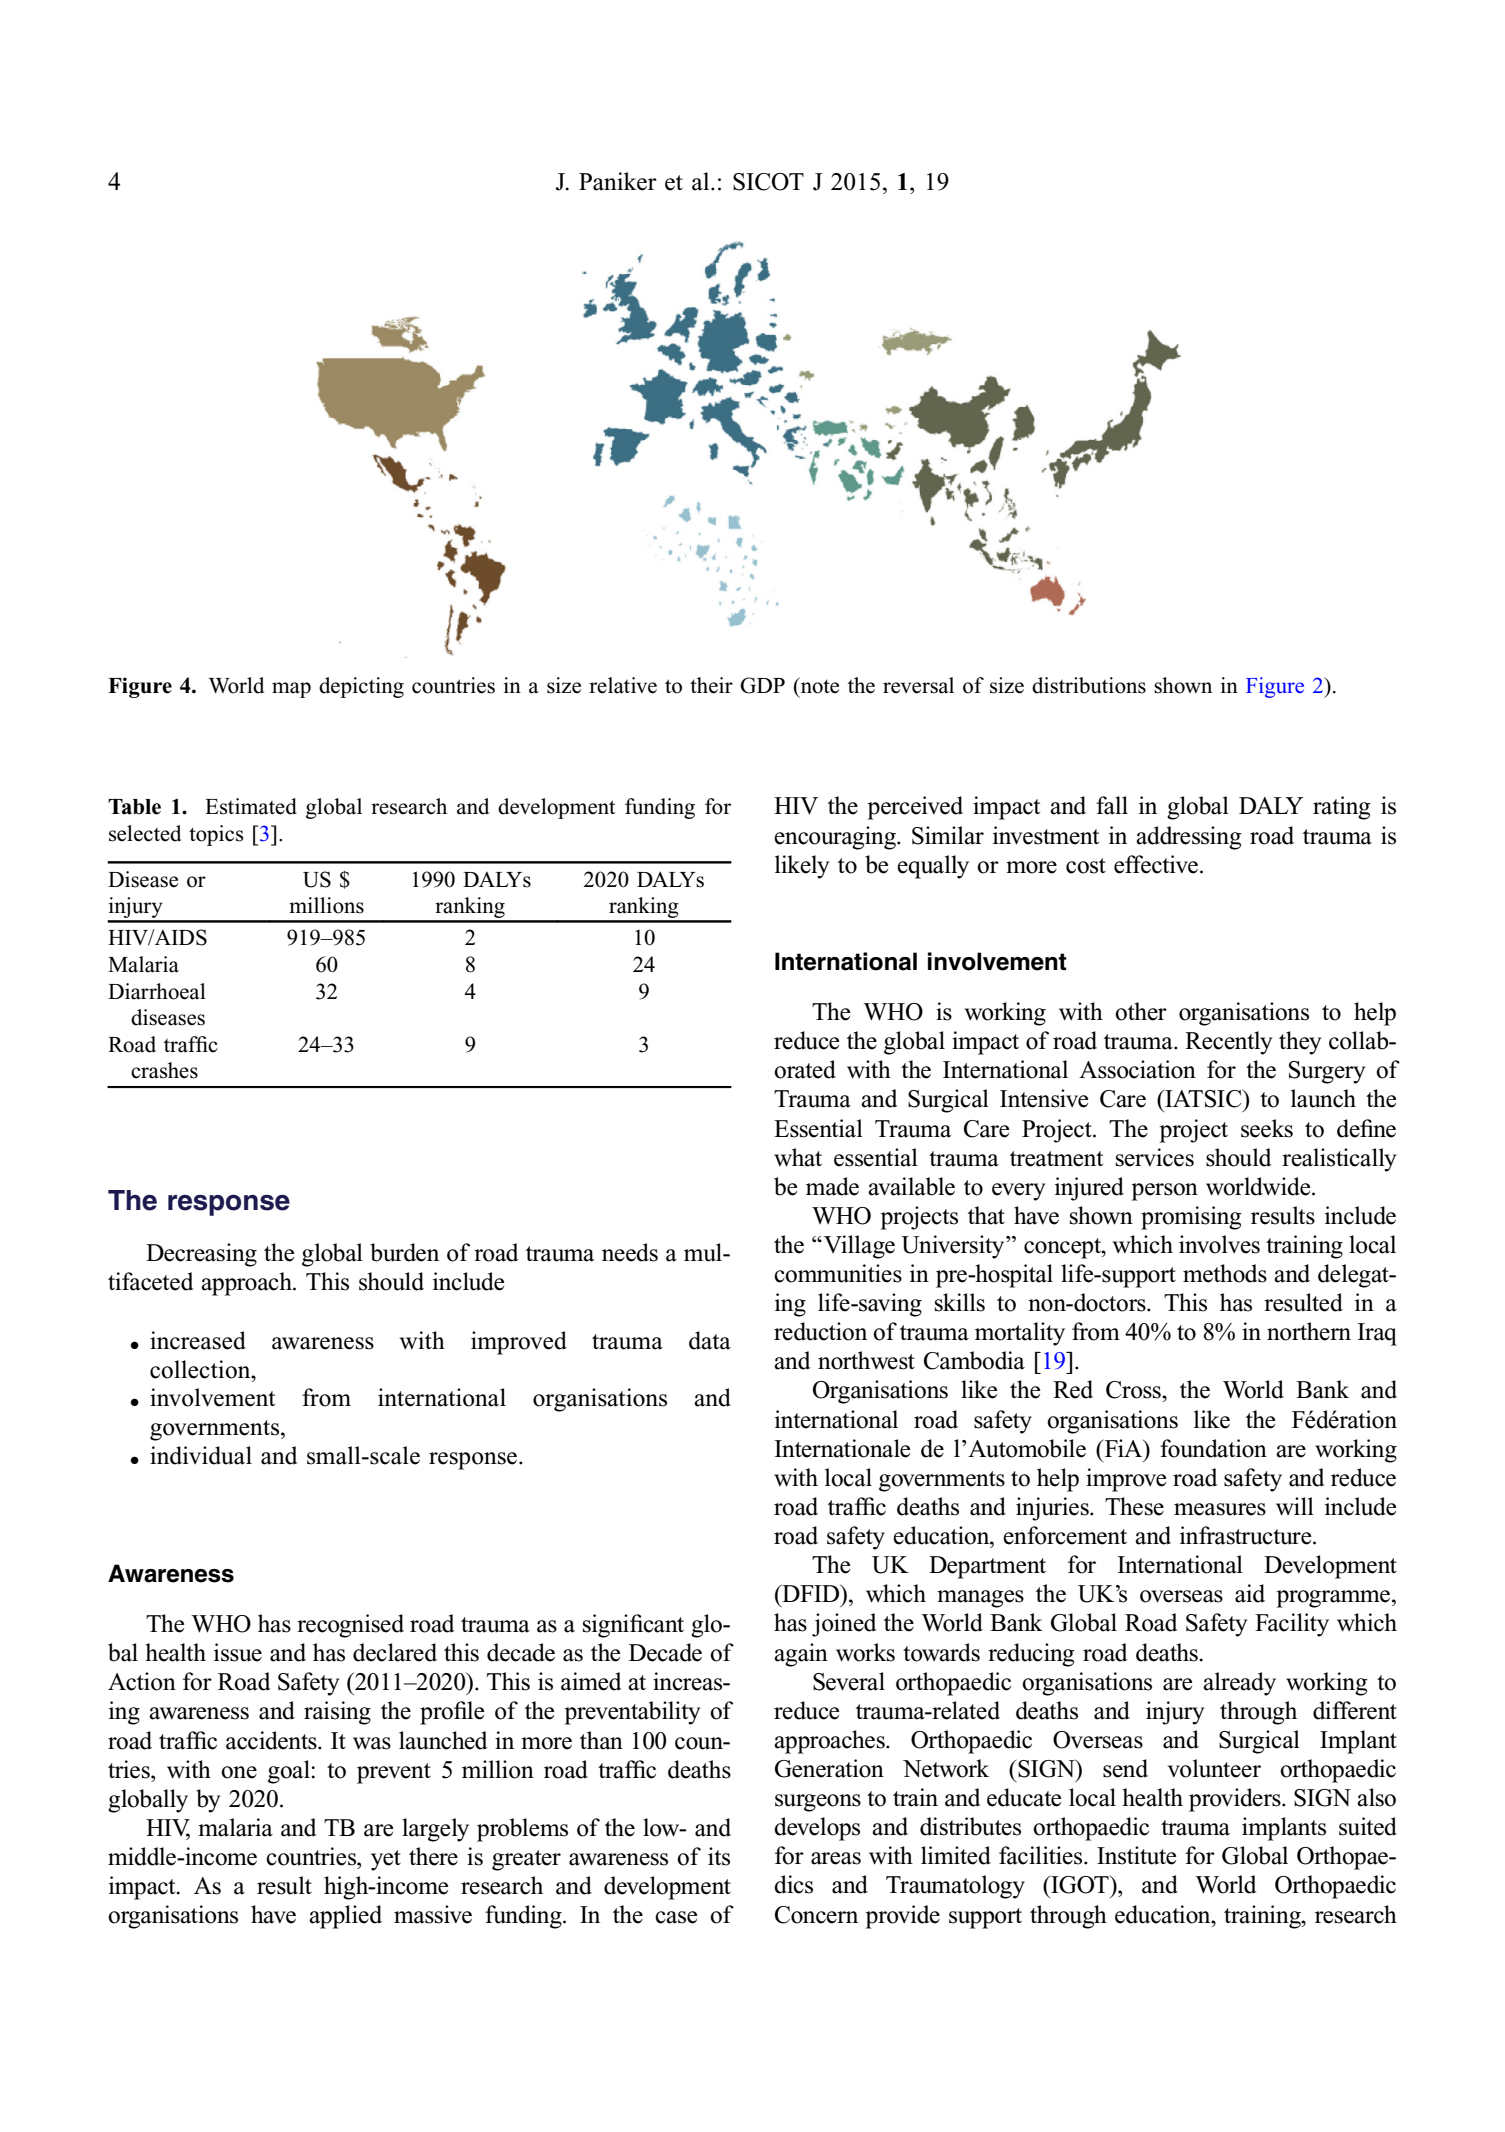  What do you see at coordinates (719, 1856) in the page?
I see `its` at bounding box center [719, 1856].
